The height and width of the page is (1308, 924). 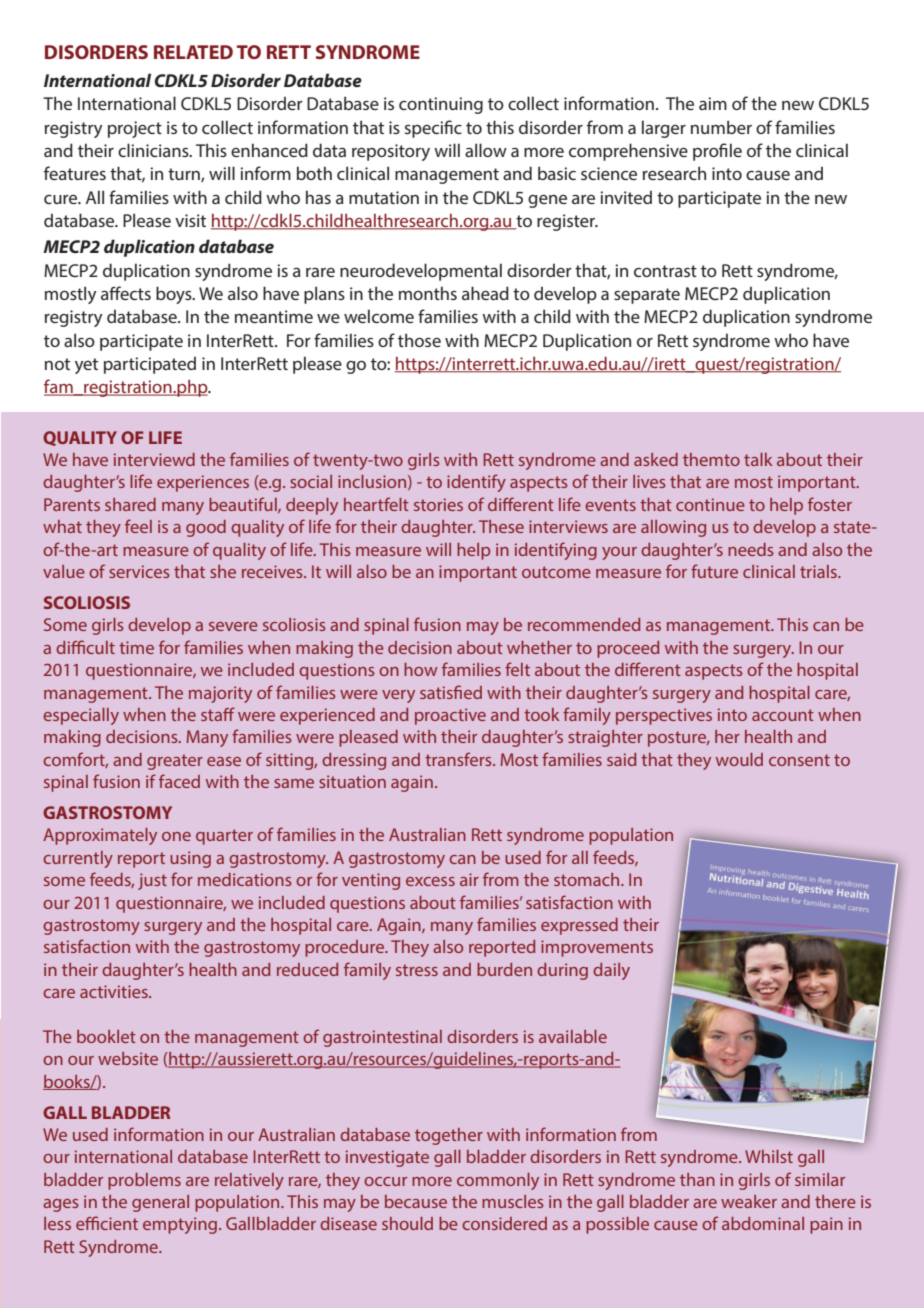 I want to click on future, so click(x=714, y=571).
